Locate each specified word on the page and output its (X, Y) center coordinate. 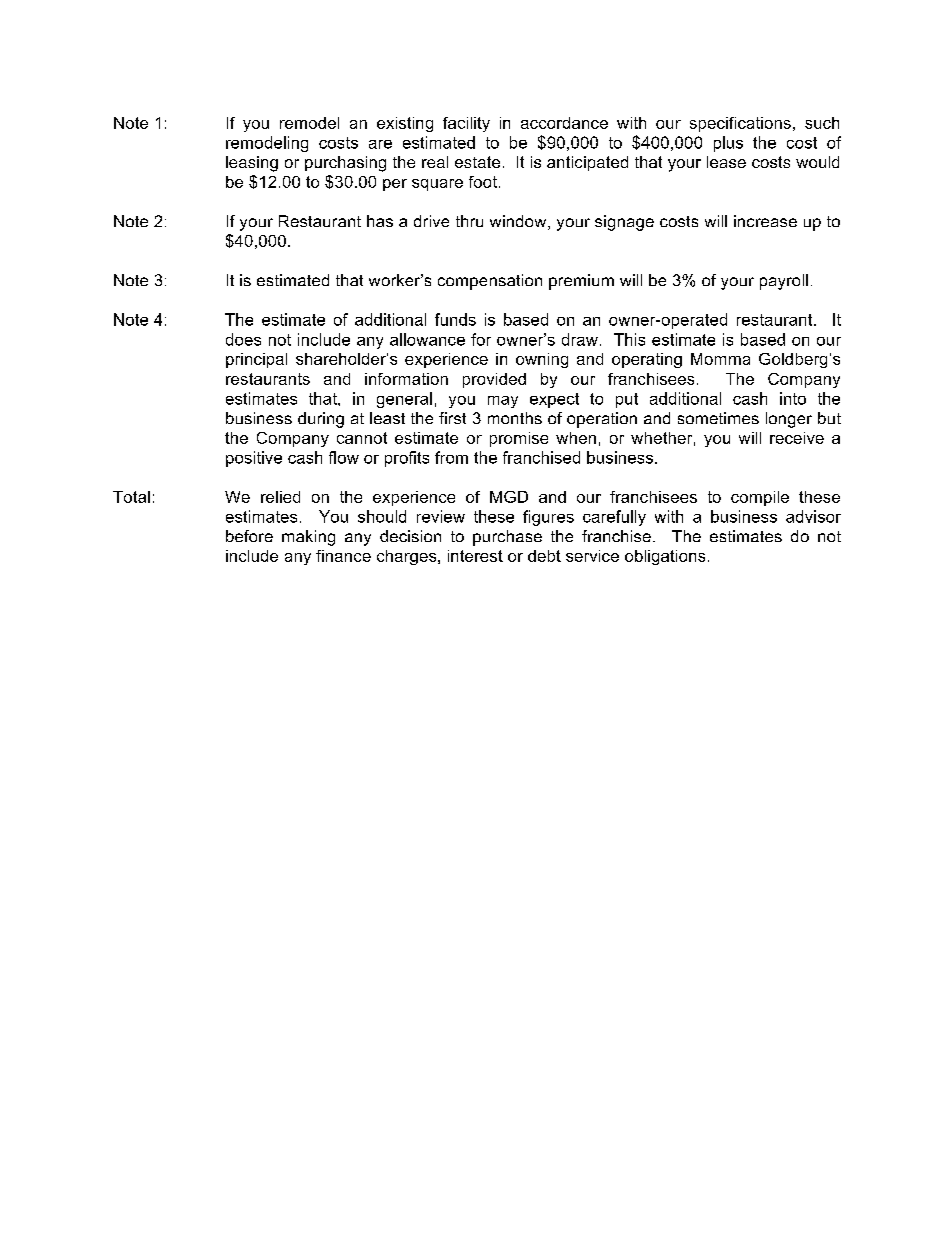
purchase (507, 538)
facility (466, 124)
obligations (665, 557)
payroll (784, 282)
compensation (490, 282)
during (321, 420)
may (503, 402)
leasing (252, 164)
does (243, 339)
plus (728, 144)
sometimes (718, 418)
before (249, 536)
